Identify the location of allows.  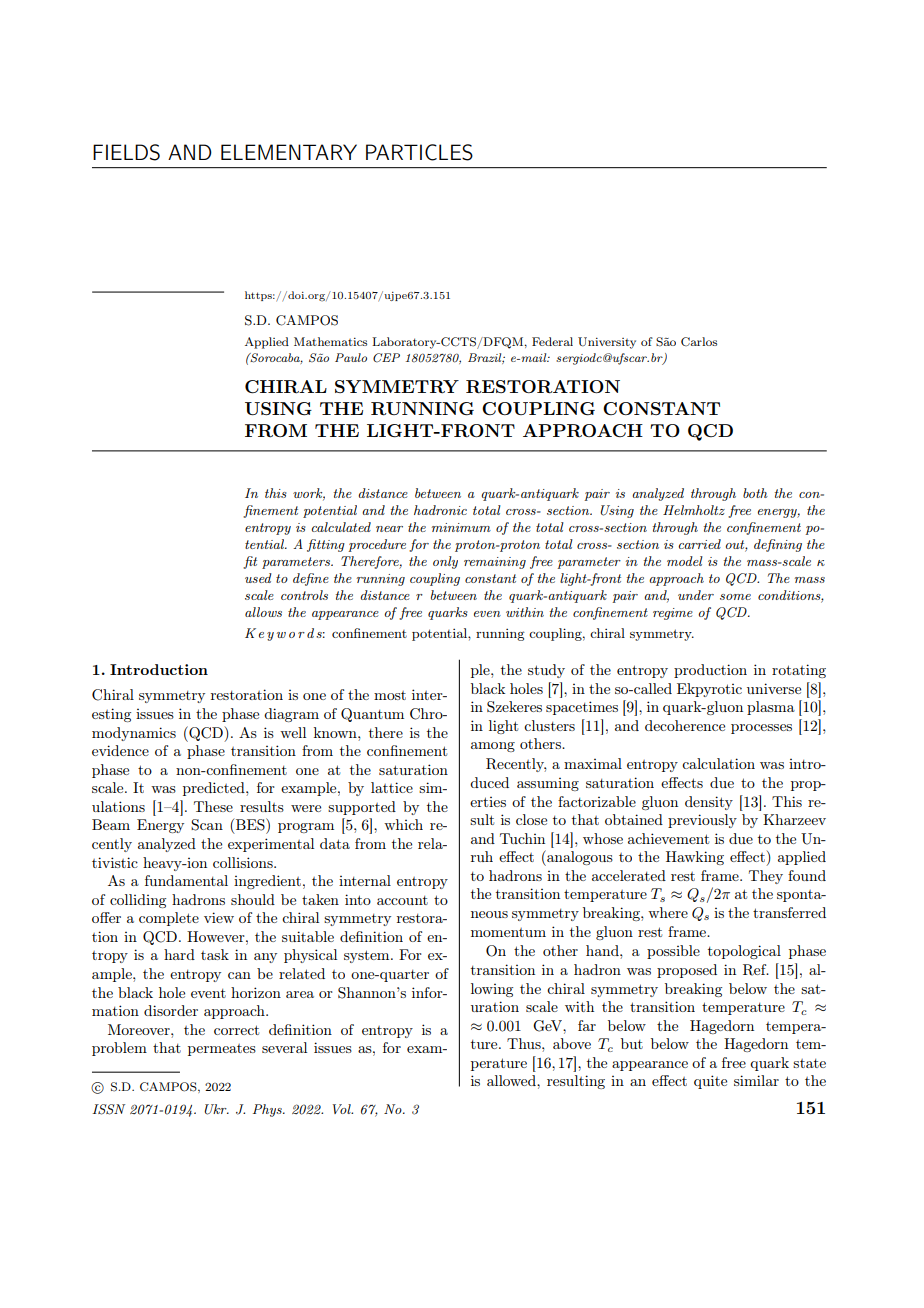
(263, 612).
